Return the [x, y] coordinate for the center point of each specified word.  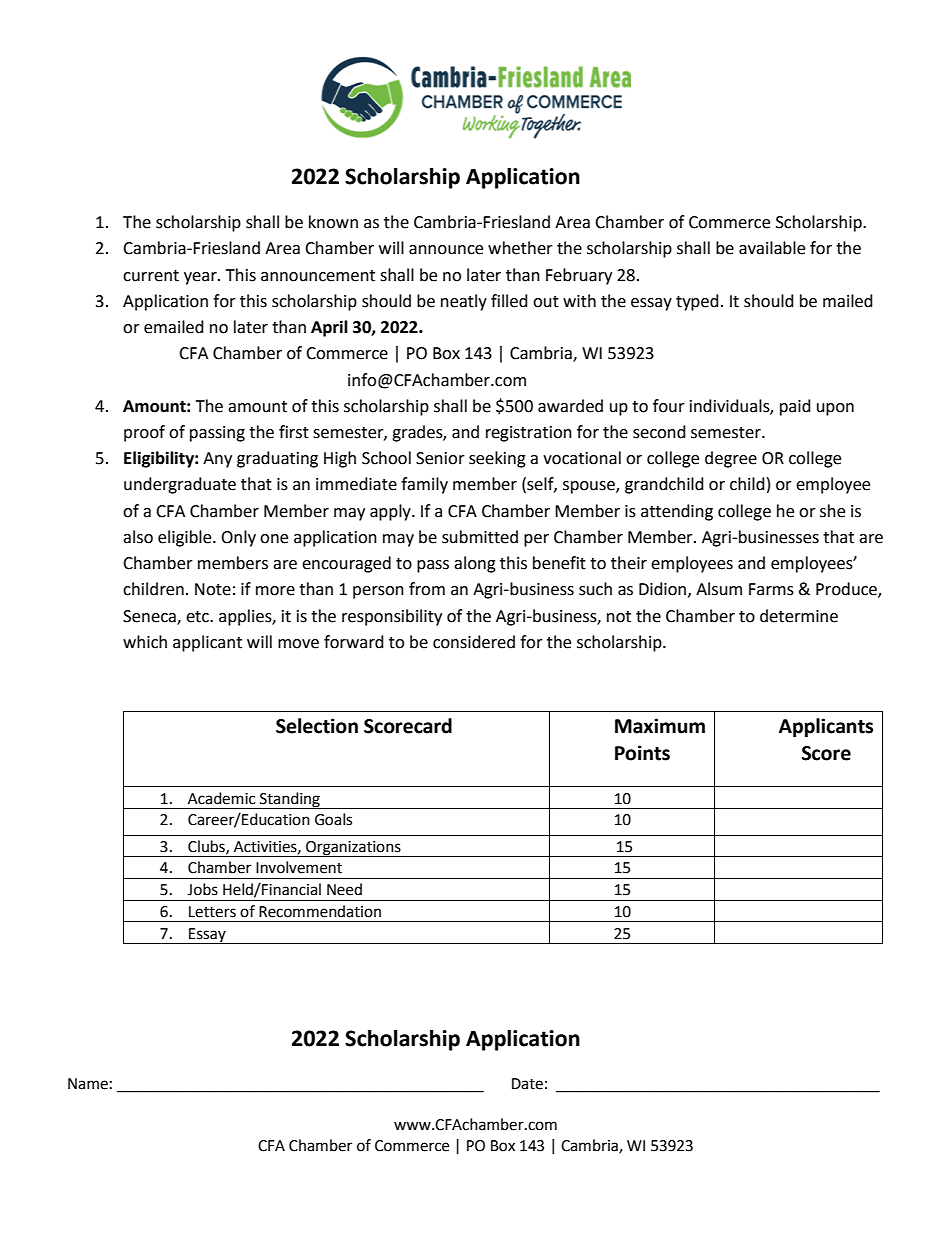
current [151, 276]
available [772, 248]
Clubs [207, 847]
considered [474, 642]
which [145, 642]
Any [217, 460]
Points [642, 753]
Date [527, 1084]
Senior [440, 458]
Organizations [353, 849]
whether [520, 248]
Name [88, 1084]
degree [731, 459]
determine [799, 616]
